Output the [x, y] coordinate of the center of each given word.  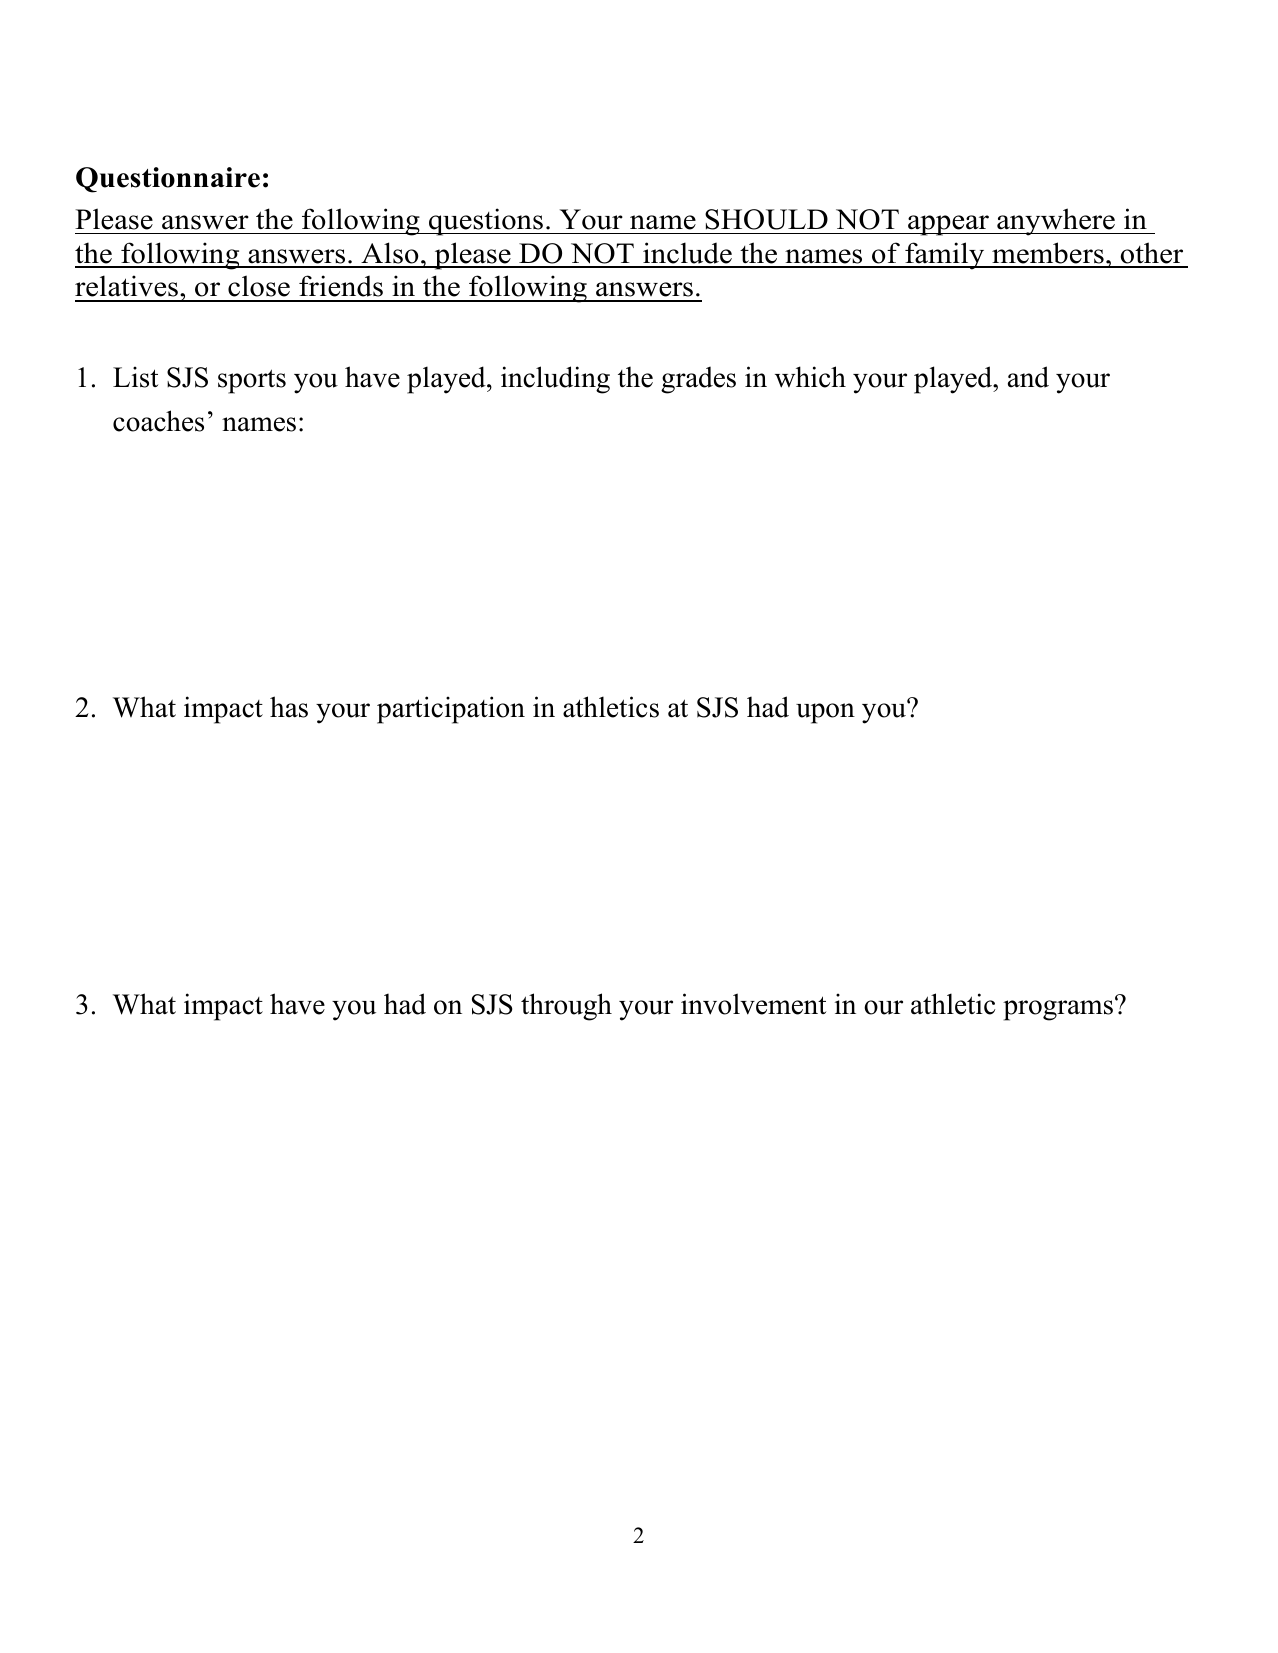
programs [1059, 1010]
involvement [753, 1004]
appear [948, 225]
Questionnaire [168, 180]
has [289, 707]
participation [451, 710]
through [566, 1007]
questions [486, 222]
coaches [158, 421]
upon [825, 713]
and [1028, 377]
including [555, 380]
